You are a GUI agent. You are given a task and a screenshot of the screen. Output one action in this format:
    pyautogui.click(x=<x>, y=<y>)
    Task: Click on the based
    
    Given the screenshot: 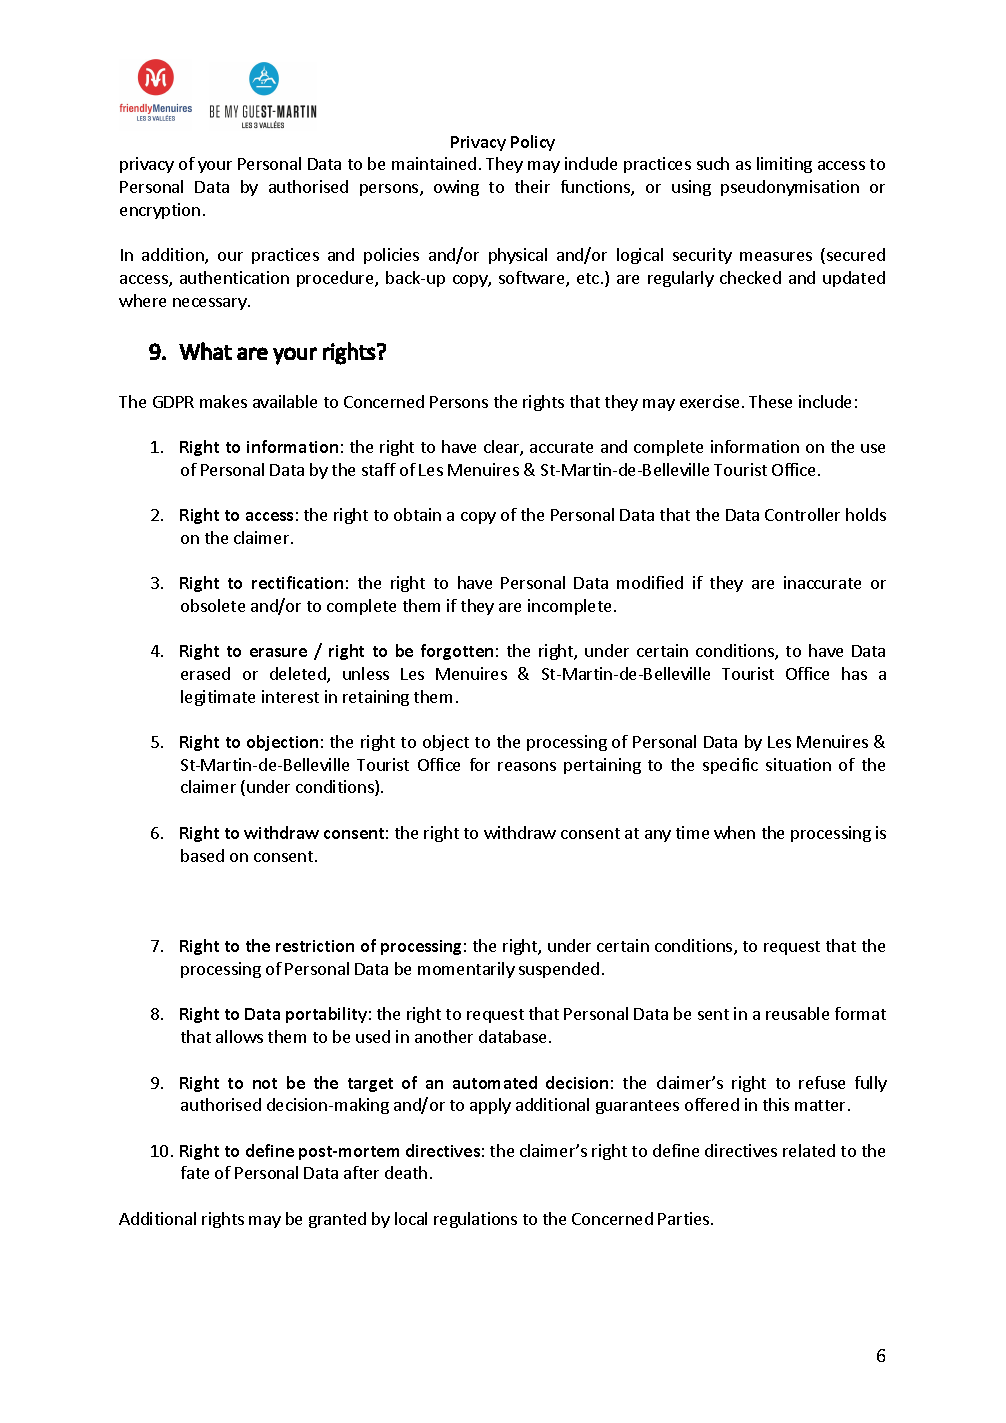 What is the action you would take?
    pyautogui.click(x=202, y=855)
